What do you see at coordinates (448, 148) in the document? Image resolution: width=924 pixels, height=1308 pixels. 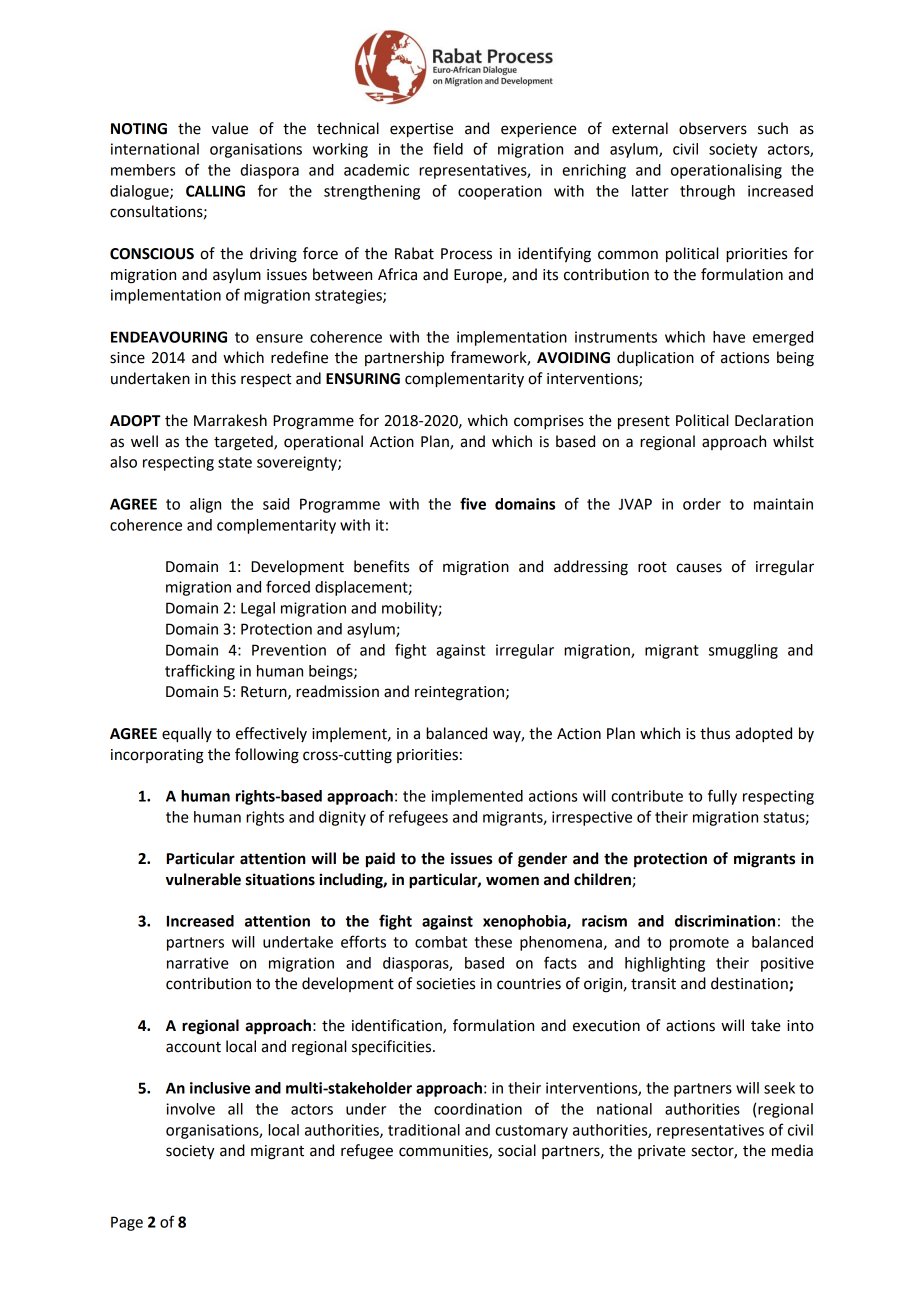 I see `field` at bounding box center [448, 148].
